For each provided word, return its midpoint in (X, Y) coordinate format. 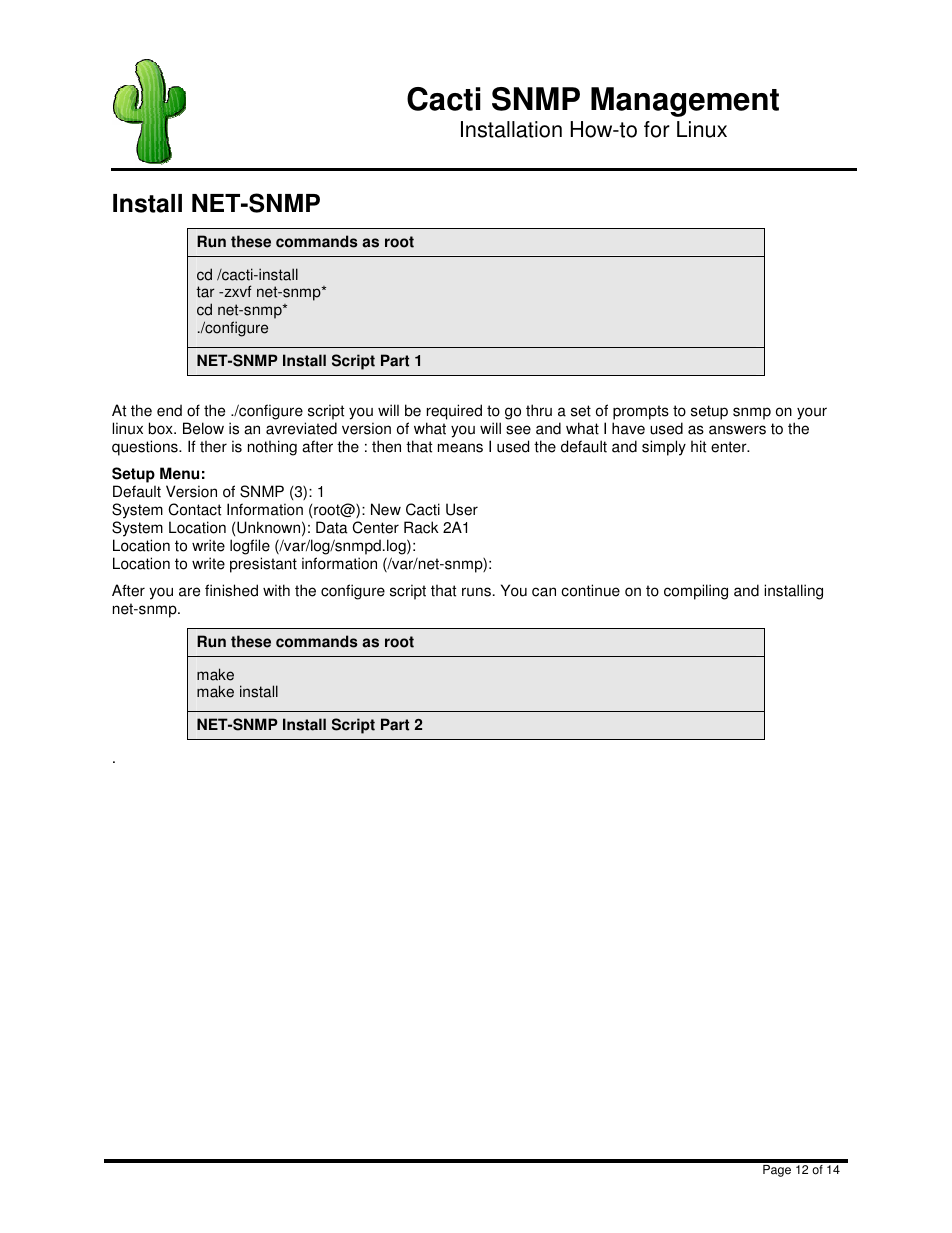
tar (205, 292)
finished (231, 590)
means (460, 448)
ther (213, 446)
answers (737, 430)
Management (685, 102)
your (812, 413)
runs (476, 592)
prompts (641, 414)
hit (698, 446)
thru (539, 410)
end (169, 410)
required (454, 413)
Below (203, 428)
